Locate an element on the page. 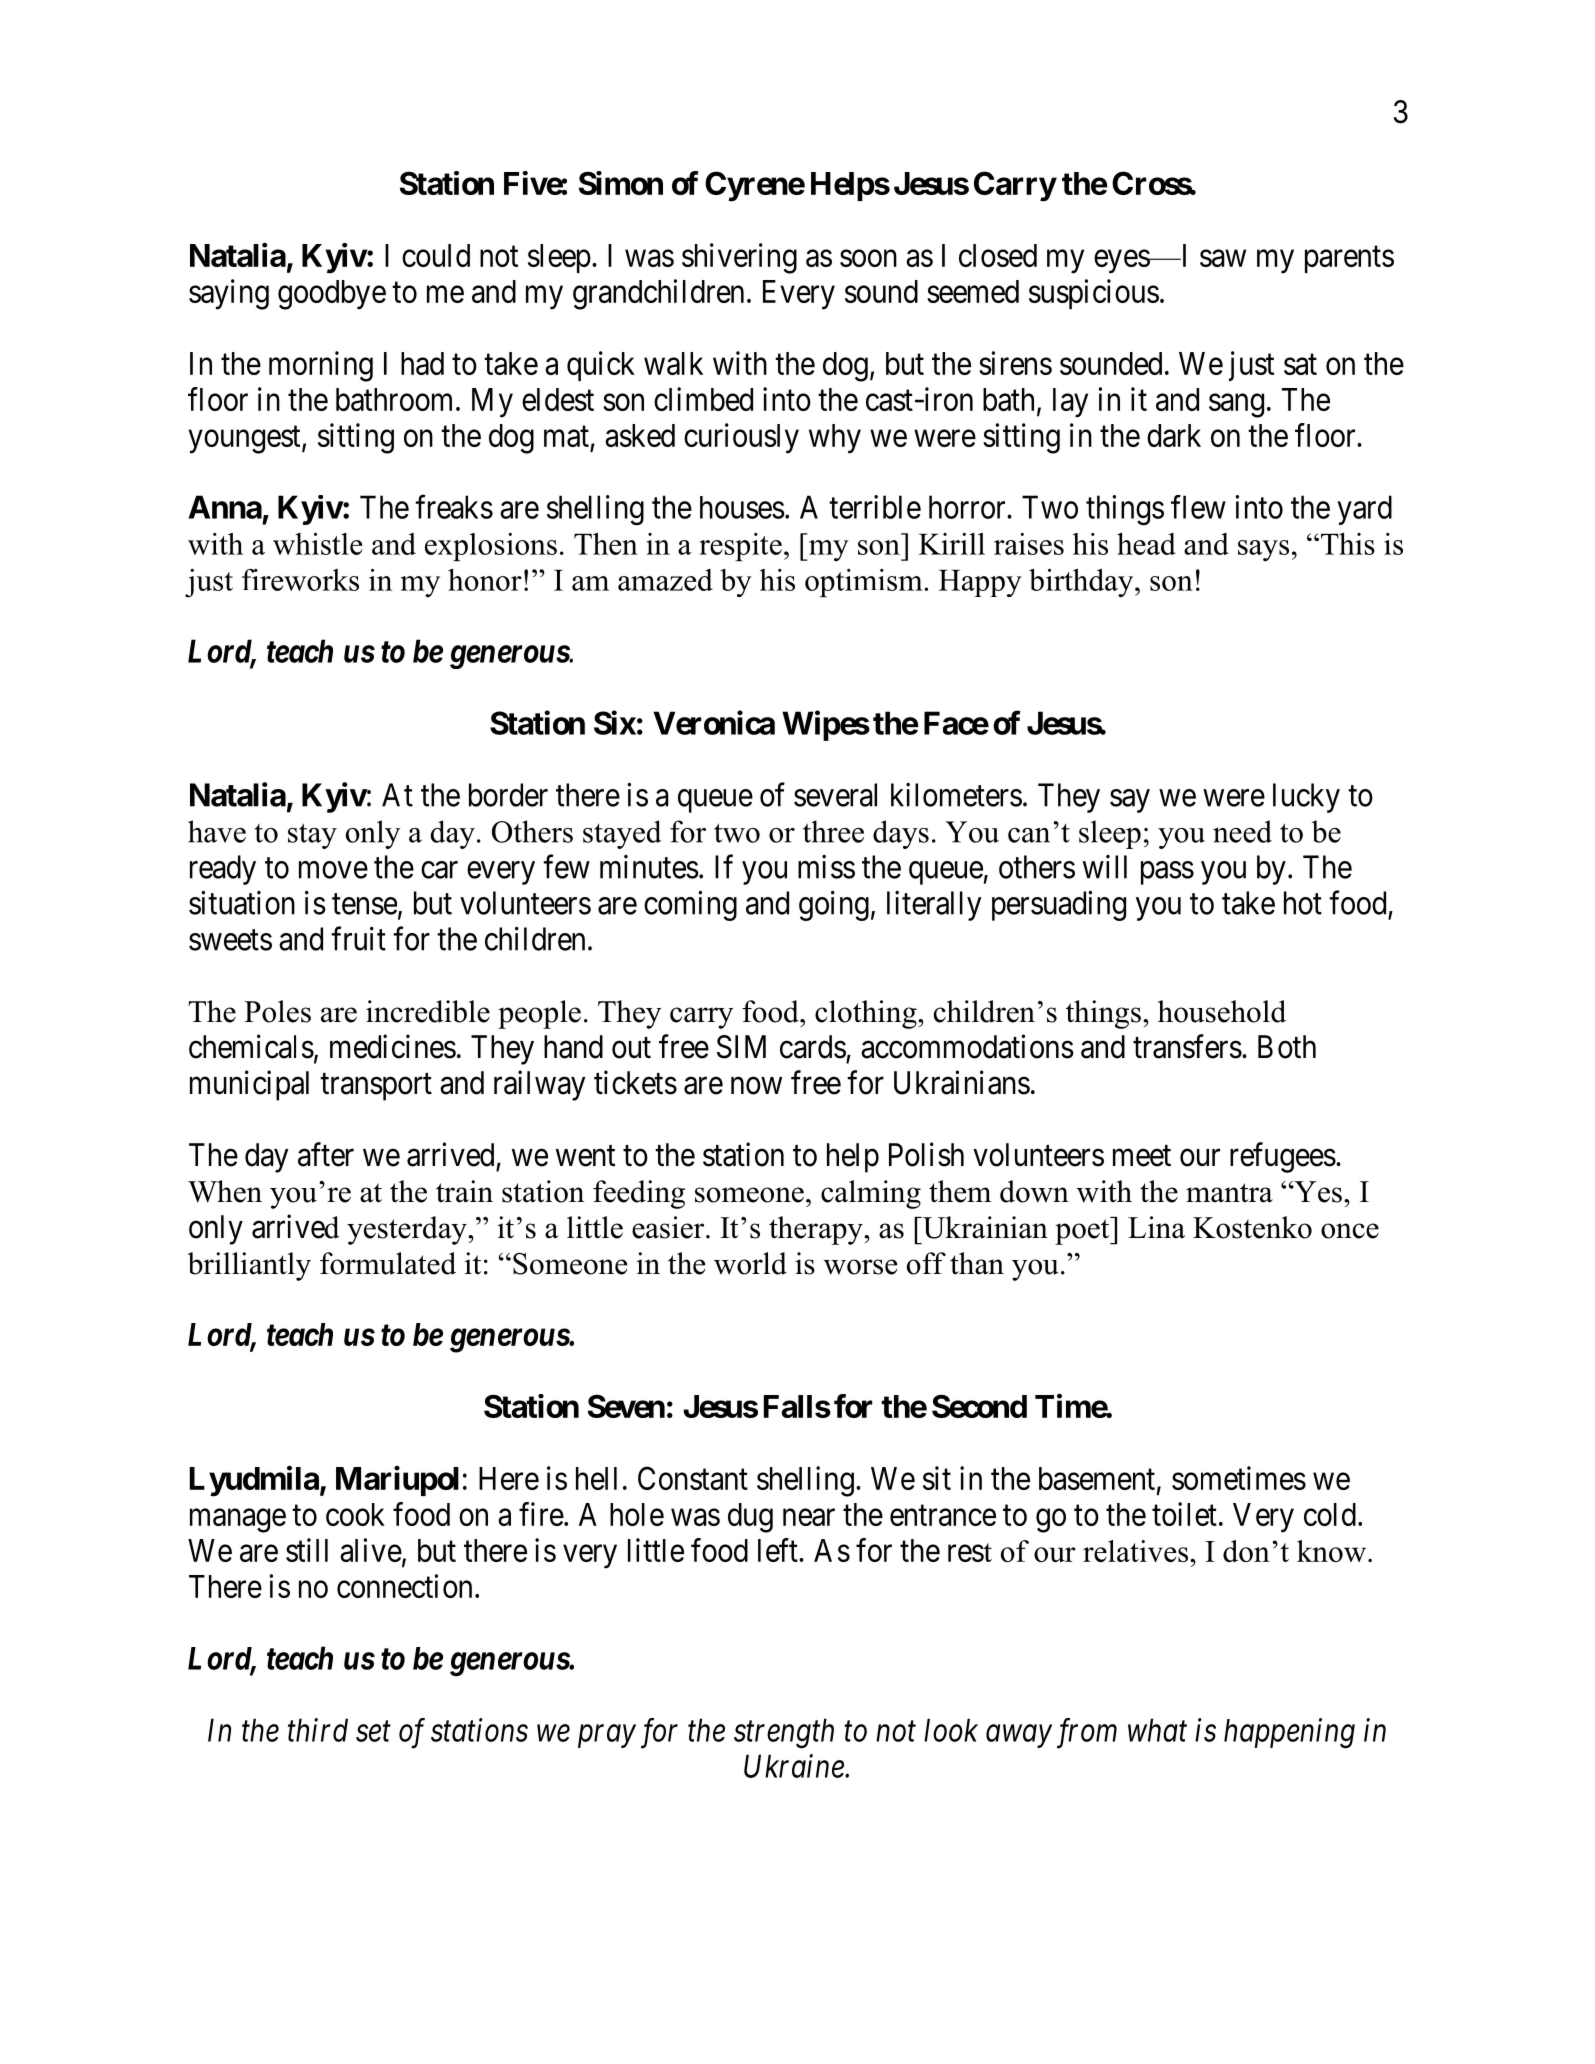 This page has width=1595, height=2064. yesterday is located at coordinates (408, 1230).
